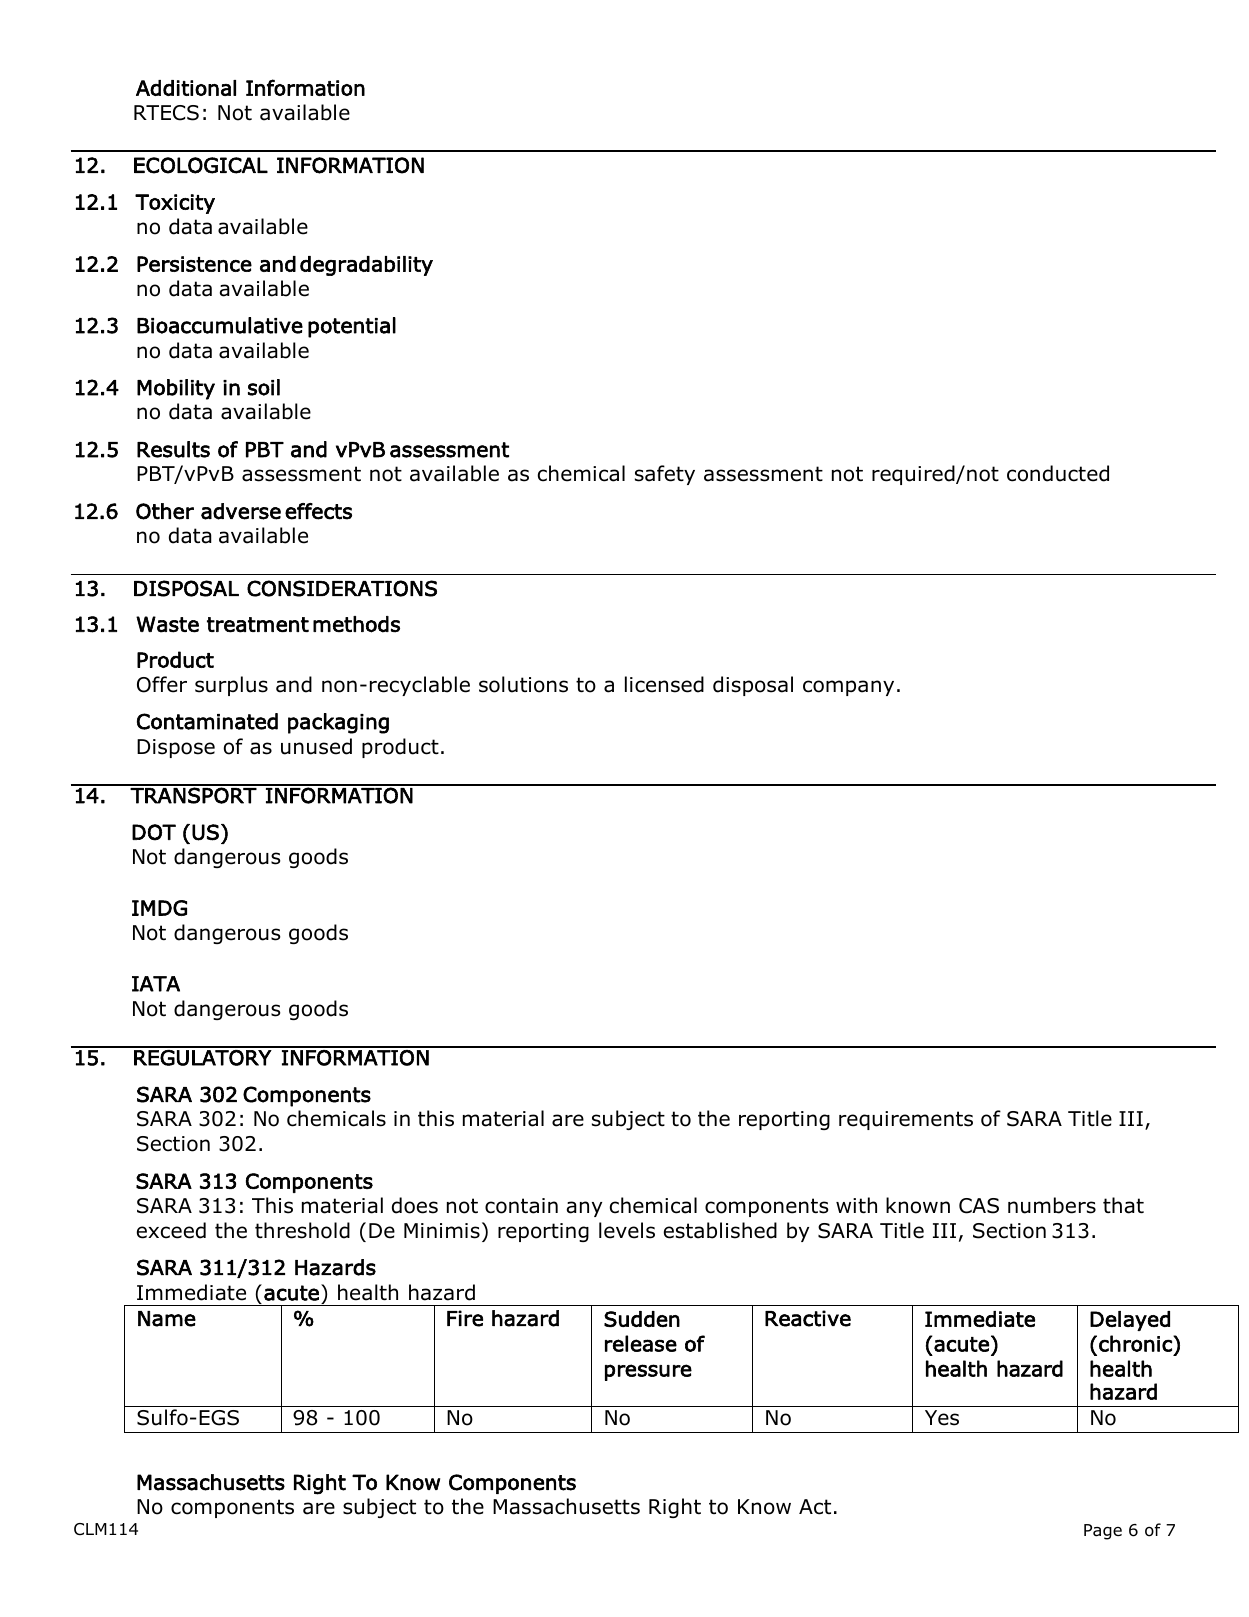 The image size is (1249, 1617). Describe the element at coordinates (194, 794) in the page. I see `TRANSPORT` at that location.
